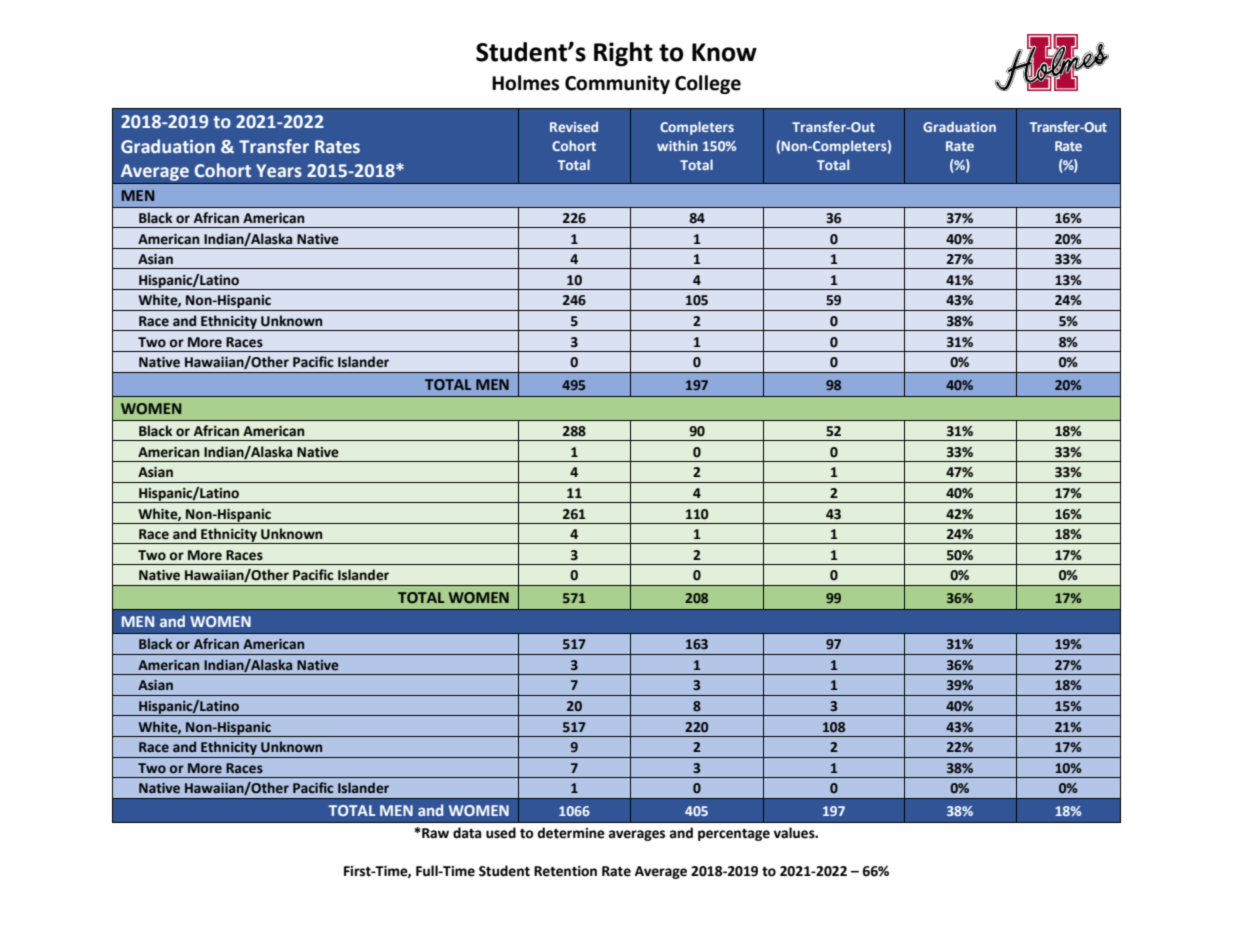 The width and height of the screenshot is (1233, 952). What do you see at coordinates (734, 835) in the screenshot?
I see `percentage` at bounding box center [734, 835].
